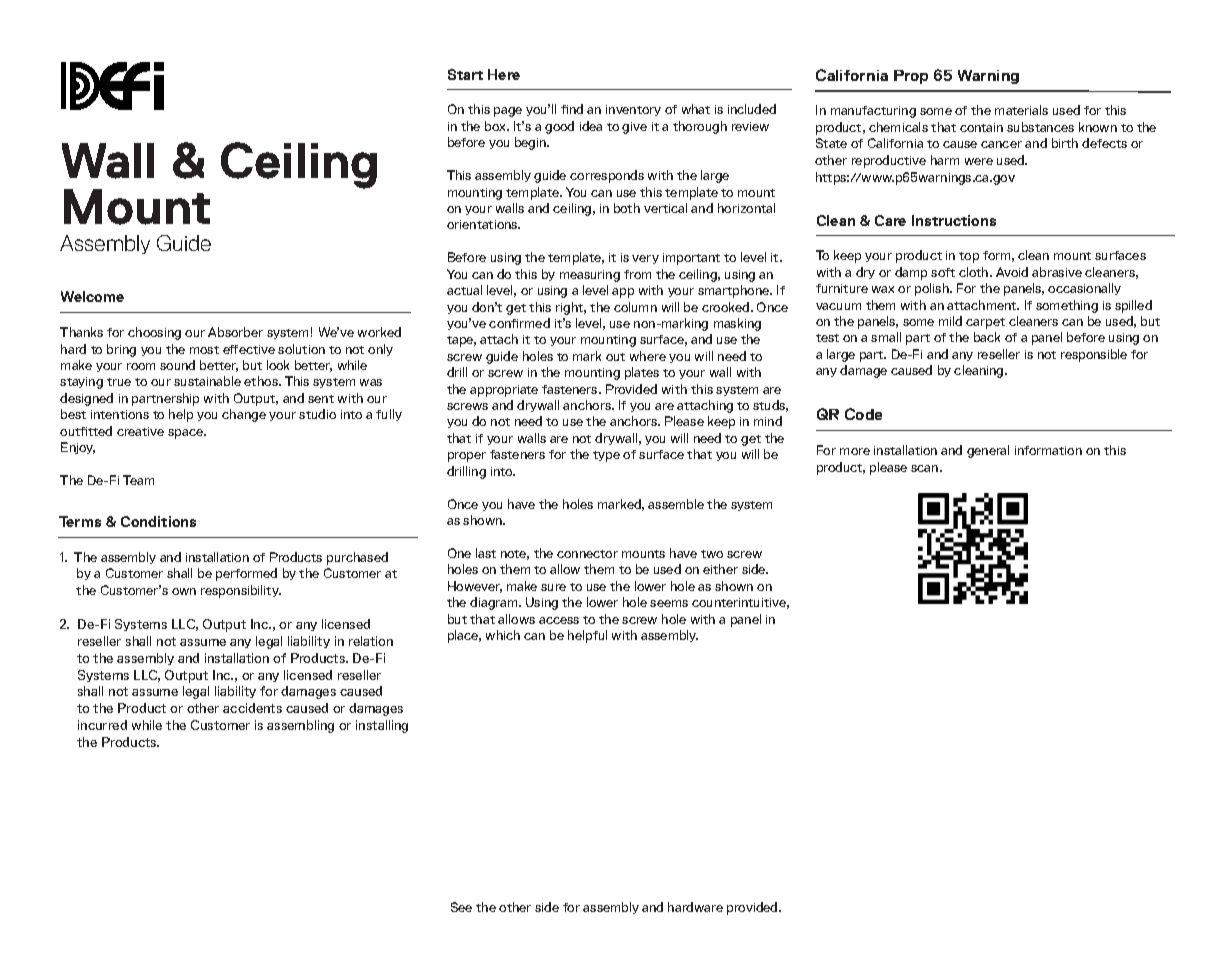 The image size is (1232, 958). Describe the element at coordinates (92, 296) in the screenshot. I see `Welcome` at that location.
